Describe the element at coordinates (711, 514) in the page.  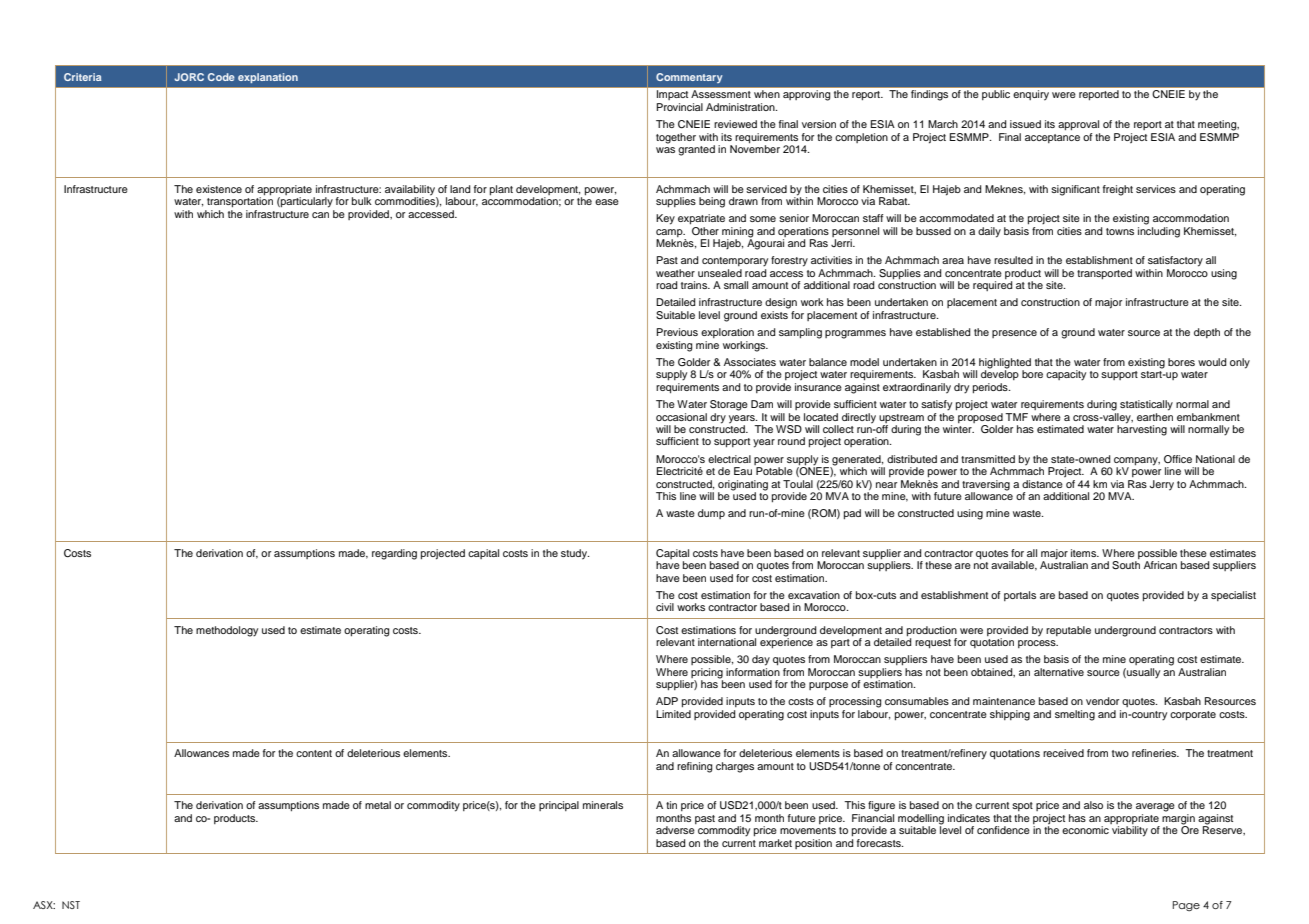
I see `dump` at that location.
